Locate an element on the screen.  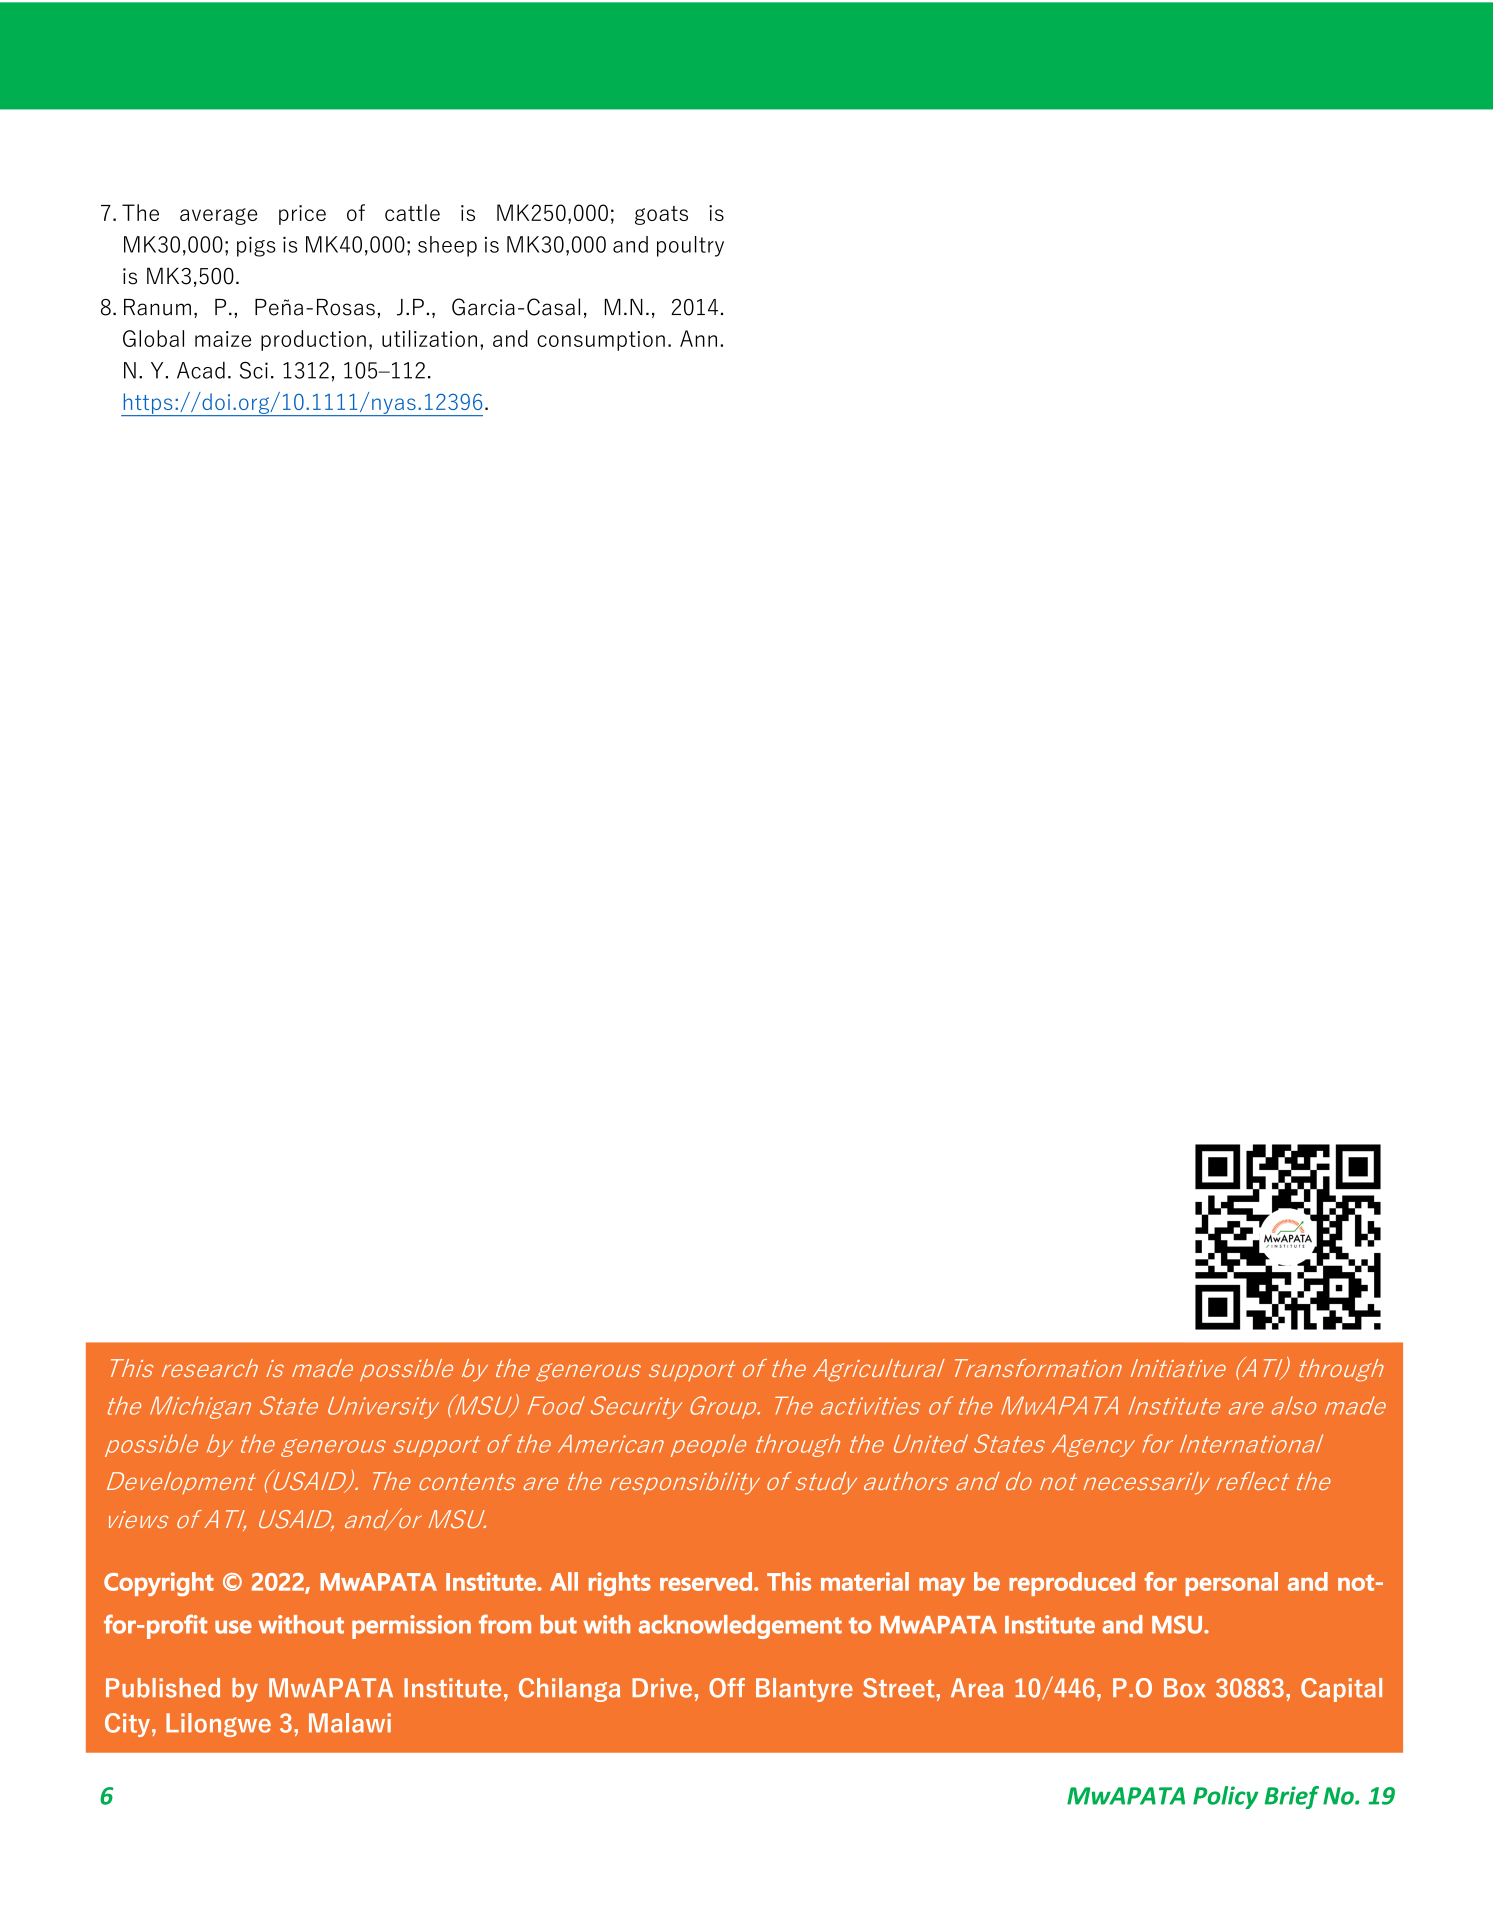
Ann is located at coordinates (698, 338).
